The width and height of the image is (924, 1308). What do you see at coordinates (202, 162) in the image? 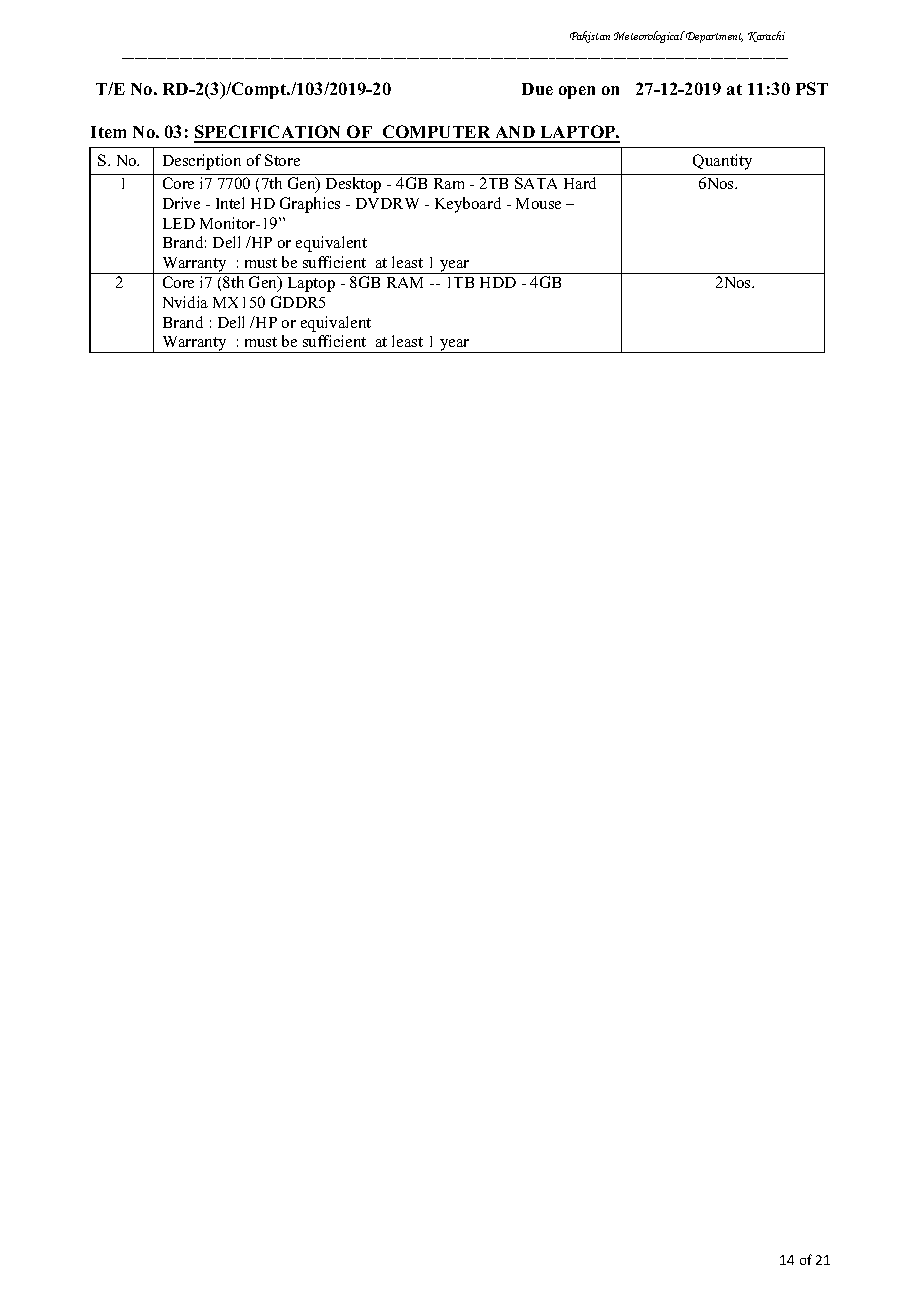
I see `Description` at bounding box center [202, 162].
